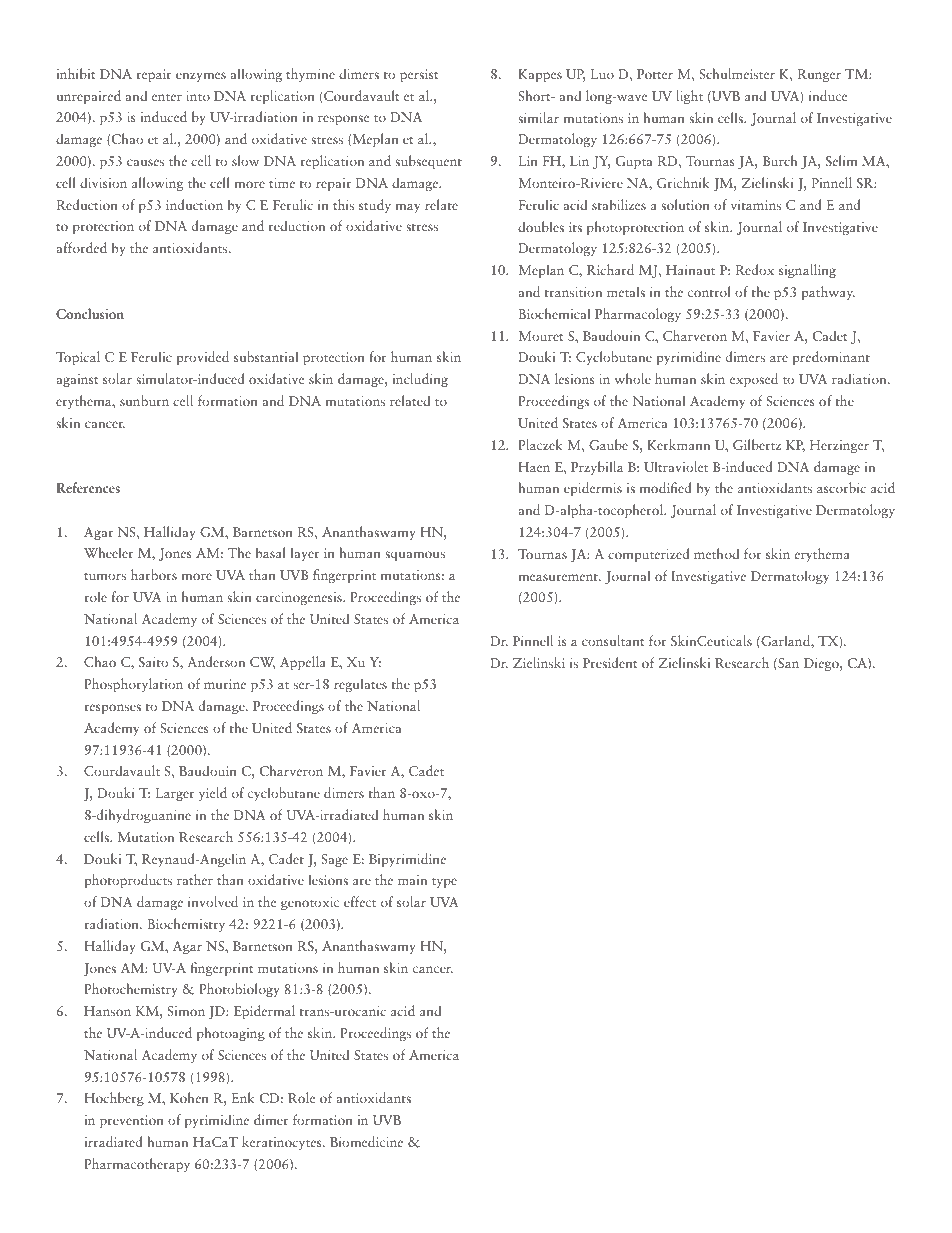 Image resolution: width=952 pixels, height=1233 pixels. I want to click on light, so click(689, 97).
